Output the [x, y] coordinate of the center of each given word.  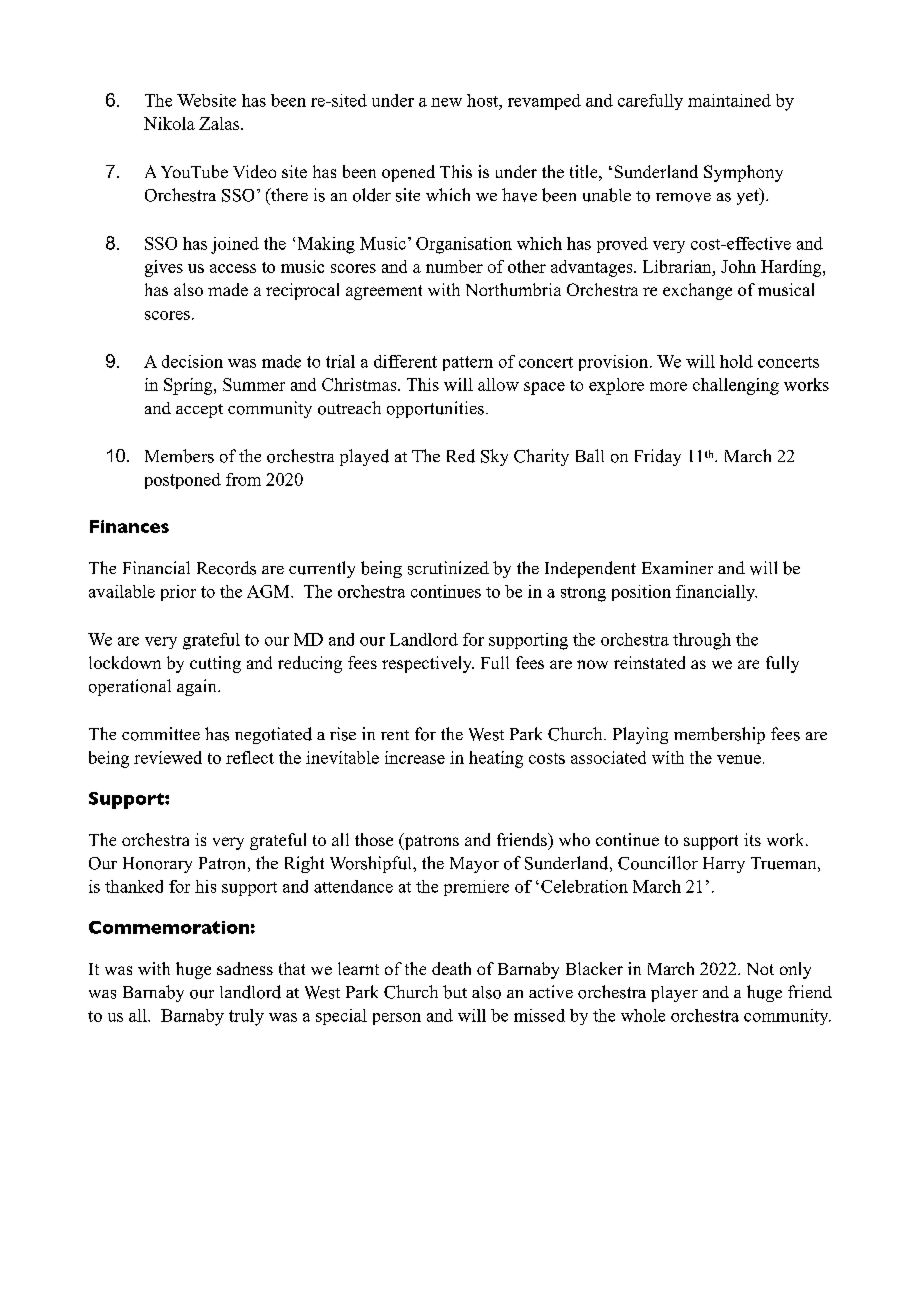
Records [226, 568]
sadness [245, 968]
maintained [729, 100]
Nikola [169, 123]
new [446, 102]
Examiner [677, 567]
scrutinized [448, 568]
